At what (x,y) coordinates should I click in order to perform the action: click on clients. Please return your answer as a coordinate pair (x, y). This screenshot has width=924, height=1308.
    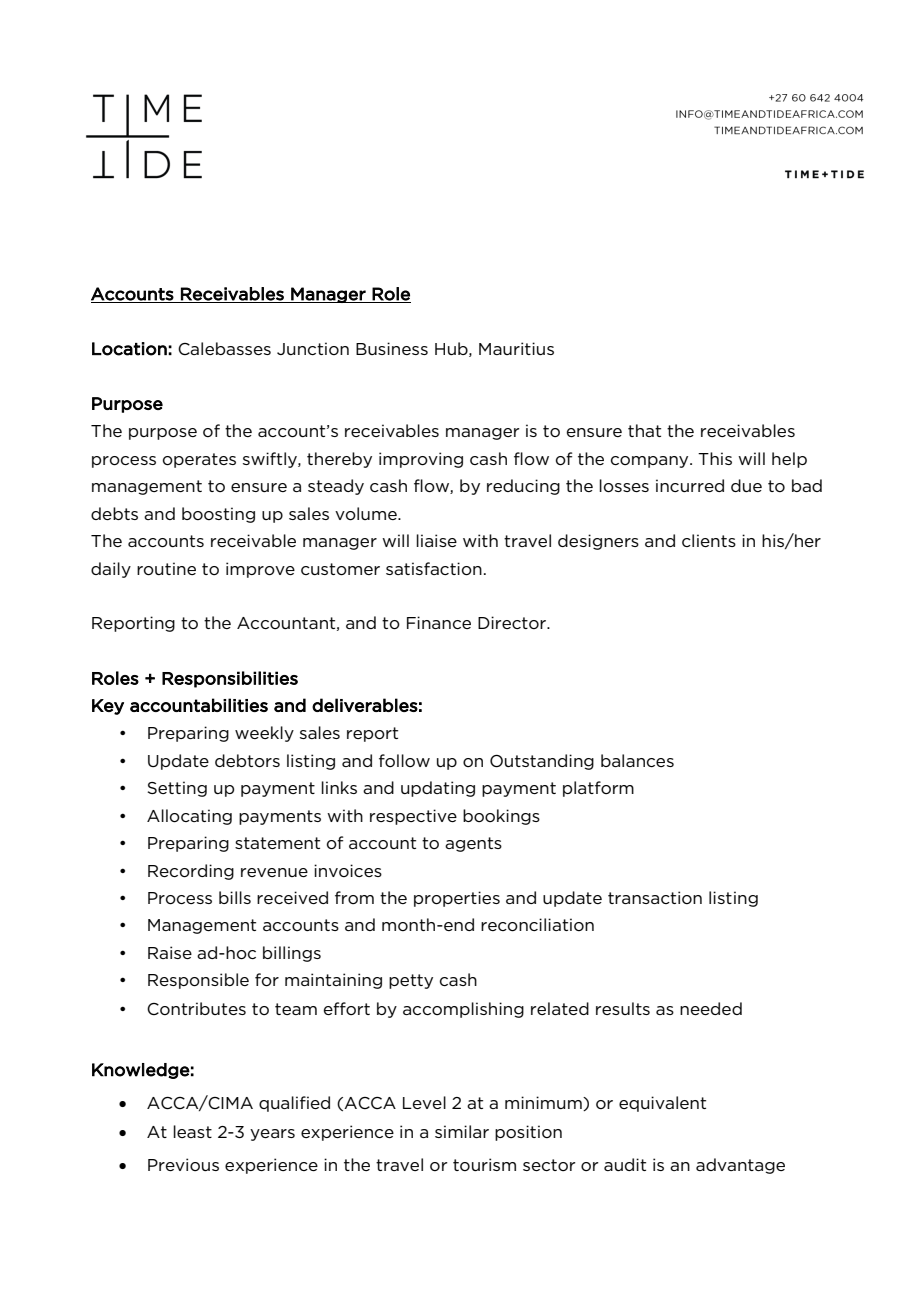
    Looking at the image, I should click on (709, 540).
